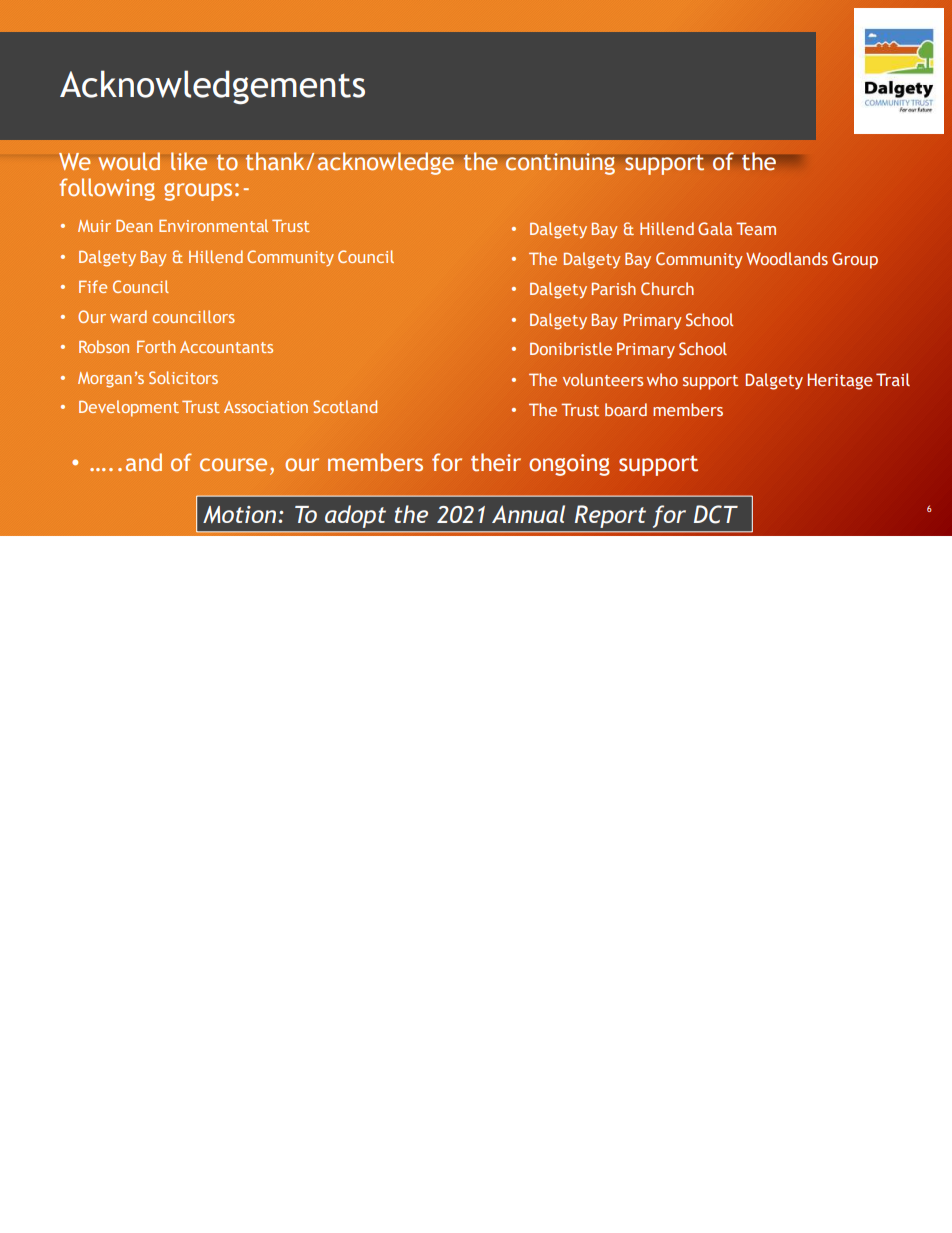  Describe the element at coordinates (756, 228) in the document. I see `Team` at that location.
